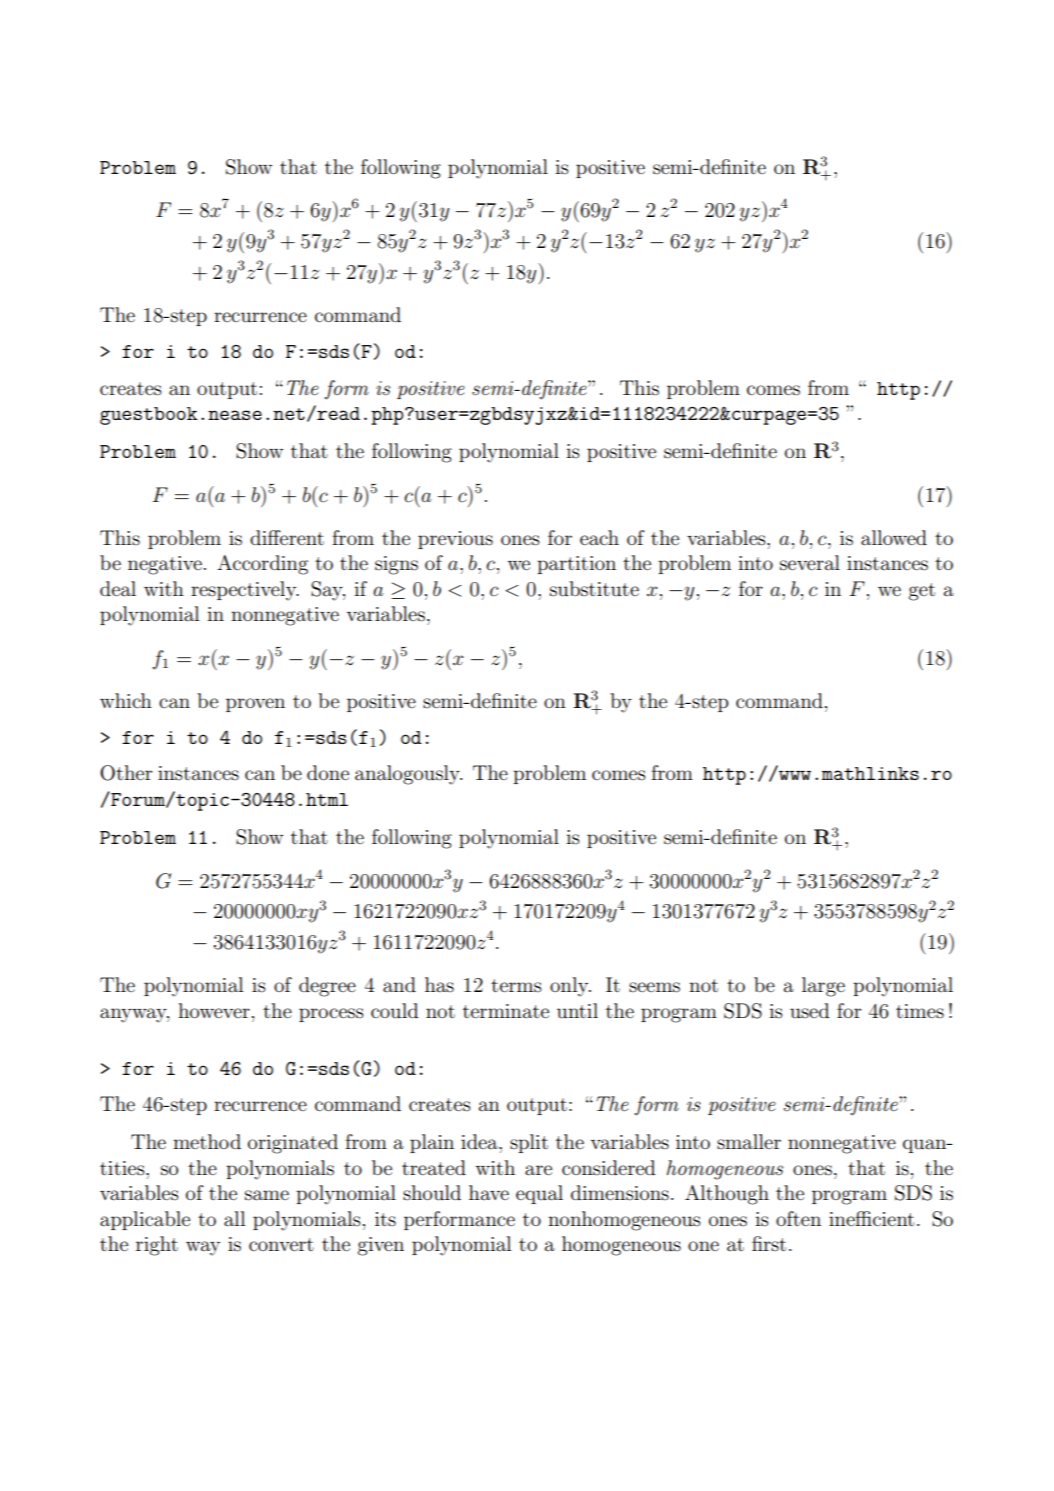  Describe the element at coordinates (576, 565) in the image. I see `partition` at that location.
